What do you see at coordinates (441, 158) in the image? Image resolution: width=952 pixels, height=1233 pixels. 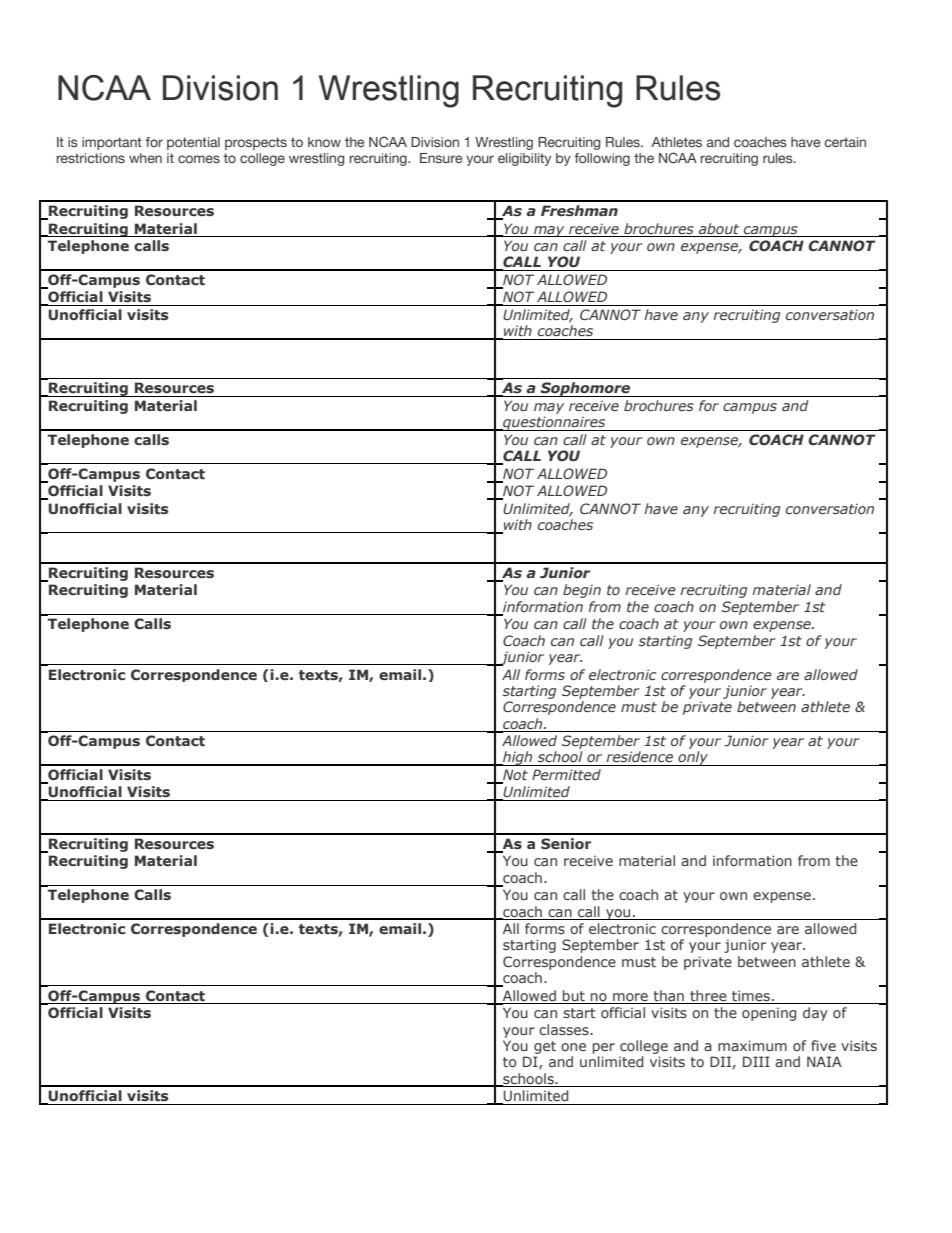 I see `Ensure` at bounding box center [441, 158].
